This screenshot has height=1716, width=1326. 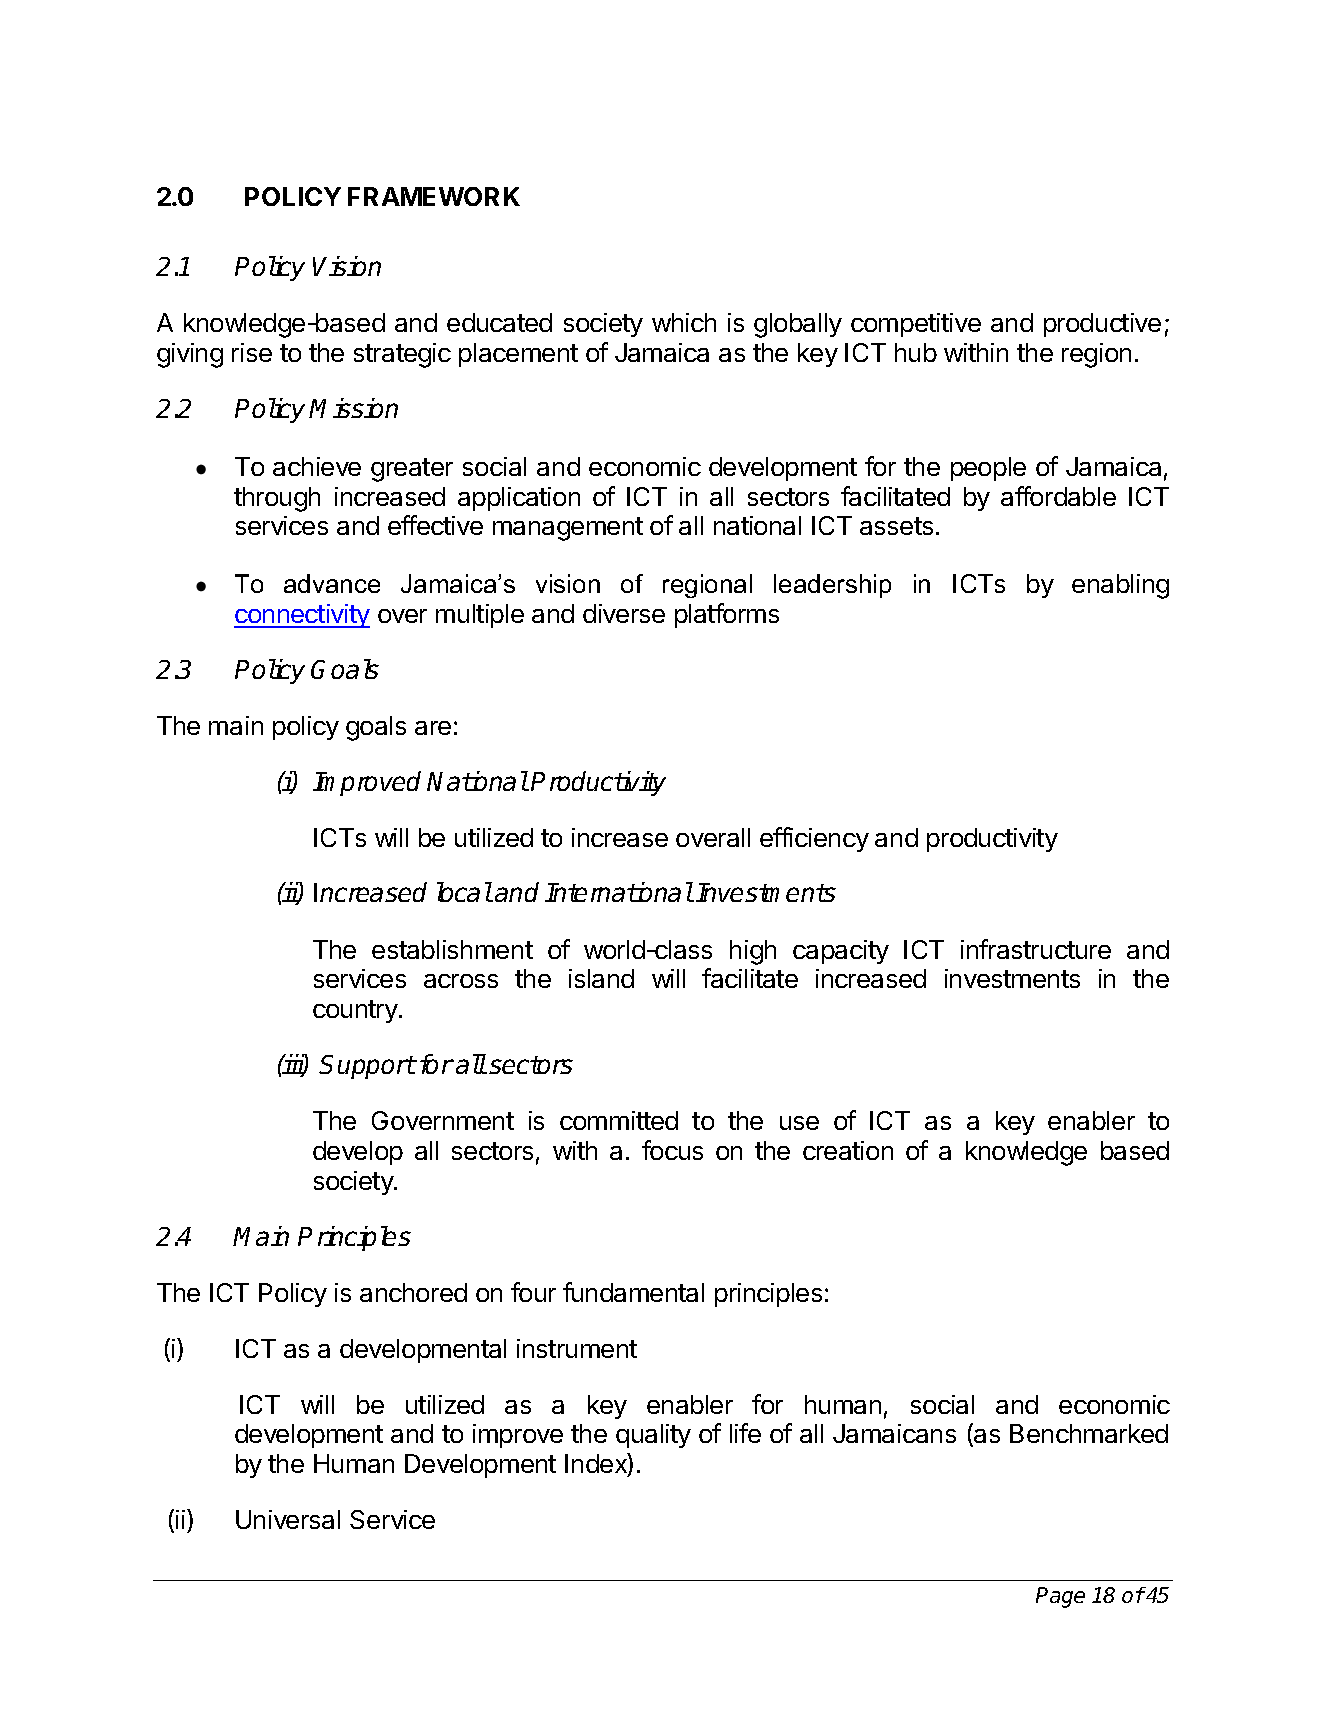 I want to click on creation, so click(x=848, y=1150).
